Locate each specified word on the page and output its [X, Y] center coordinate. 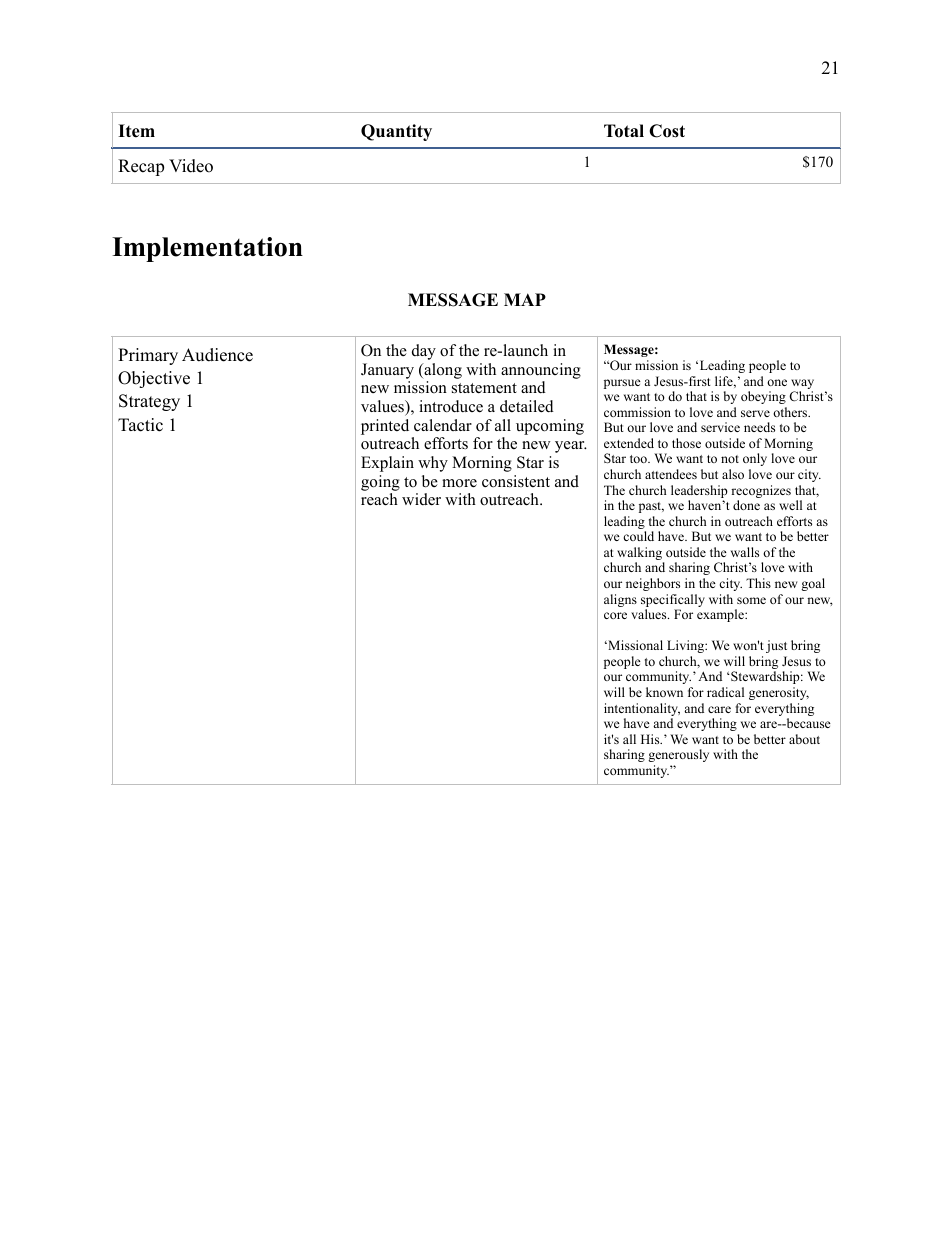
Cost [667, 131]
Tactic [140, 425]
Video [191, 166]
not [730, 459]
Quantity [396, 132]
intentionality [642, 711]
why [433, 464]
